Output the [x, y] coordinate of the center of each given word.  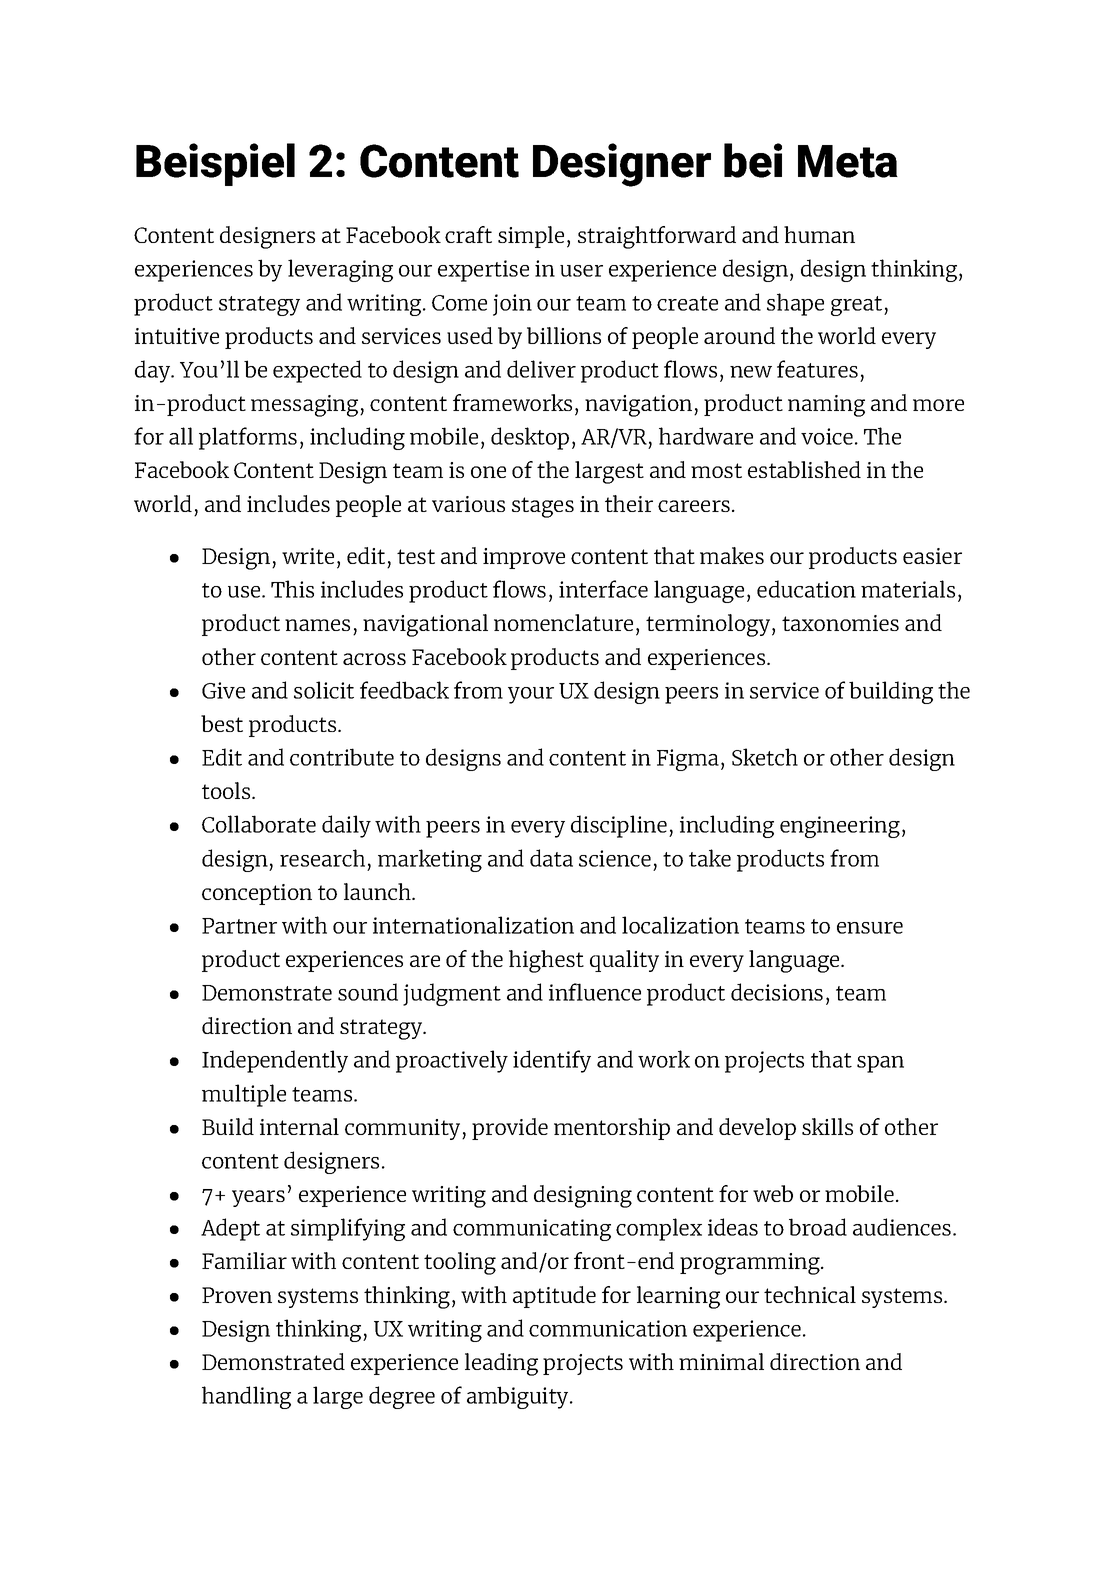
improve [524, 558]
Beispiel [215, 164]
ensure [870, 928]
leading [501, 1364]
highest [546, 961]
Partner [239, 926]
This [292, 589]
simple [531, 237]
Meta [848, 161]
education [806, 589]
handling [246, 1397]
